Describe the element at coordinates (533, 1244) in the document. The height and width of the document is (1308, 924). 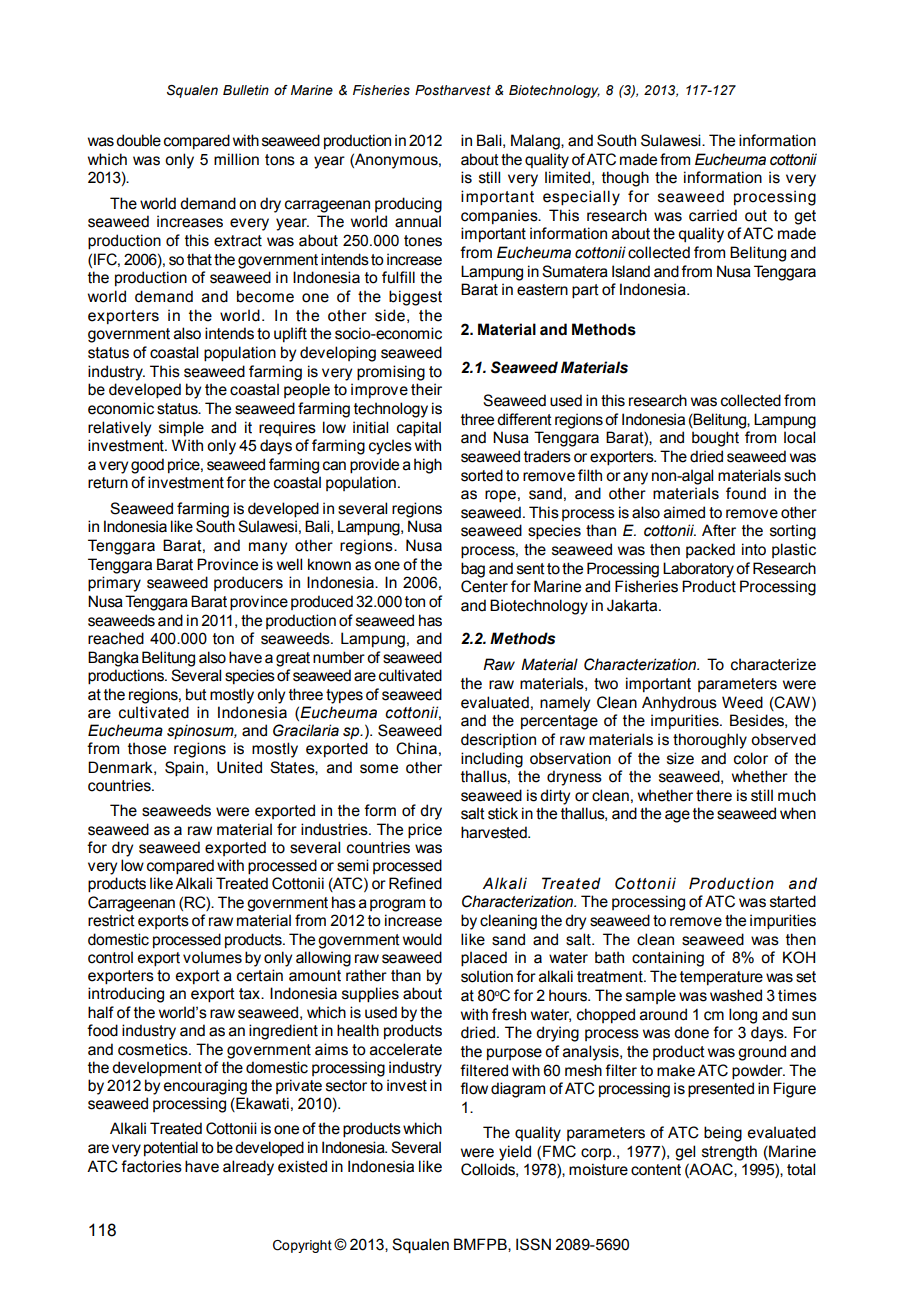
I see `ISSN` at that location.
